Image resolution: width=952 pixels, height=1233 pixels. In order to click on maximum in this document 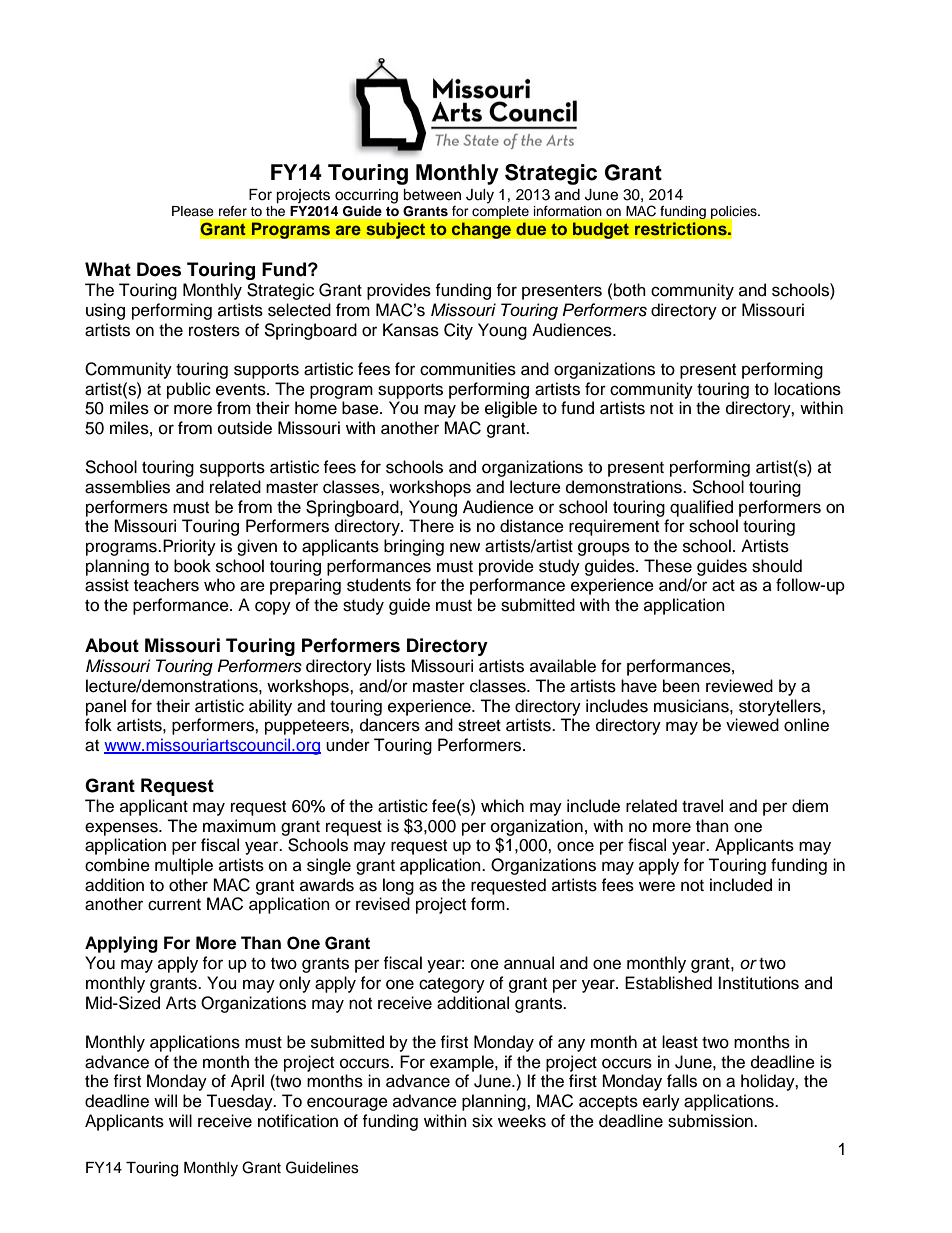, I will do `click(239, 826)`.
